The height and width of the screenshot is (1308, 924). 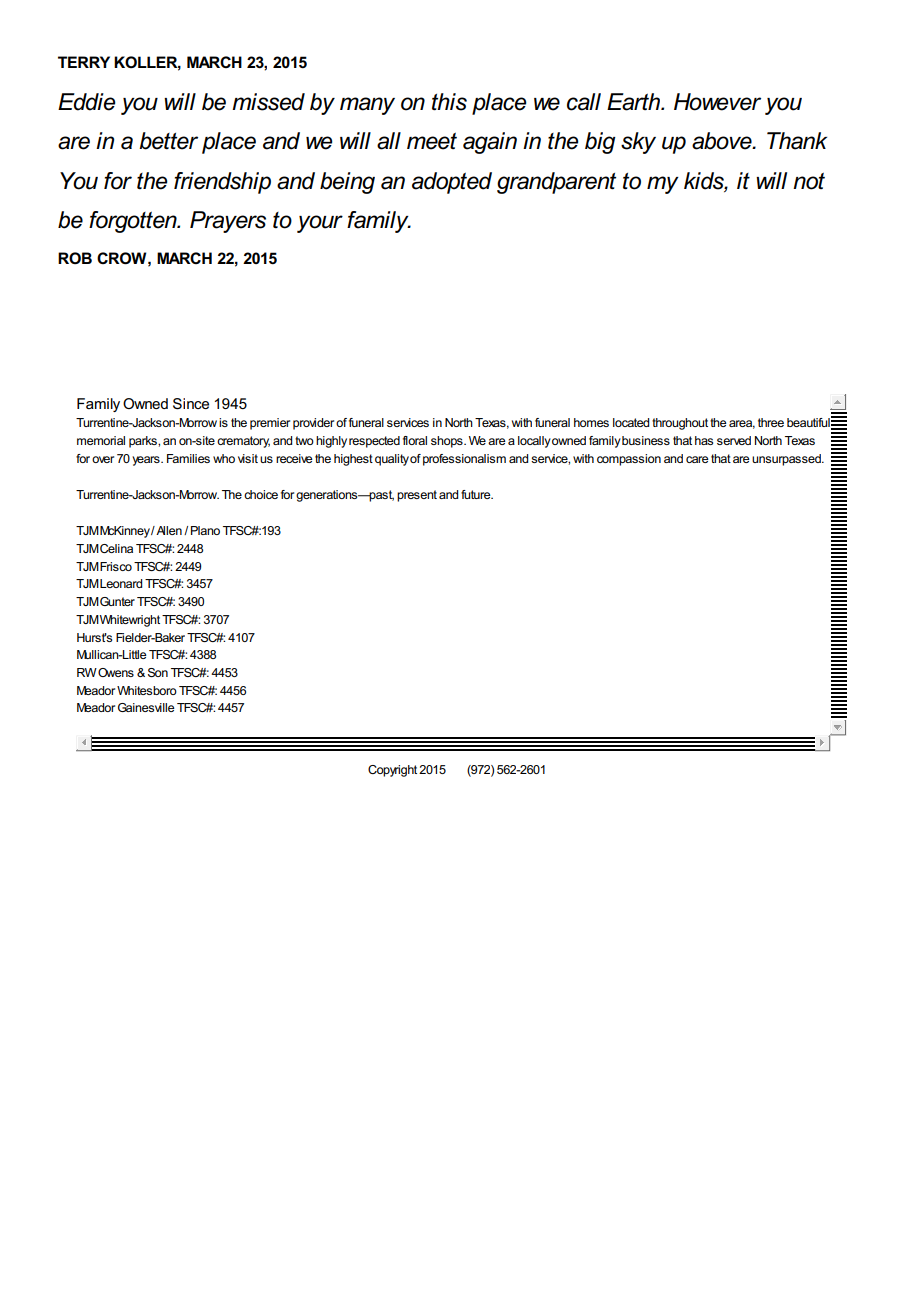 I want to click on Plano, so click(x=205, y=530).
